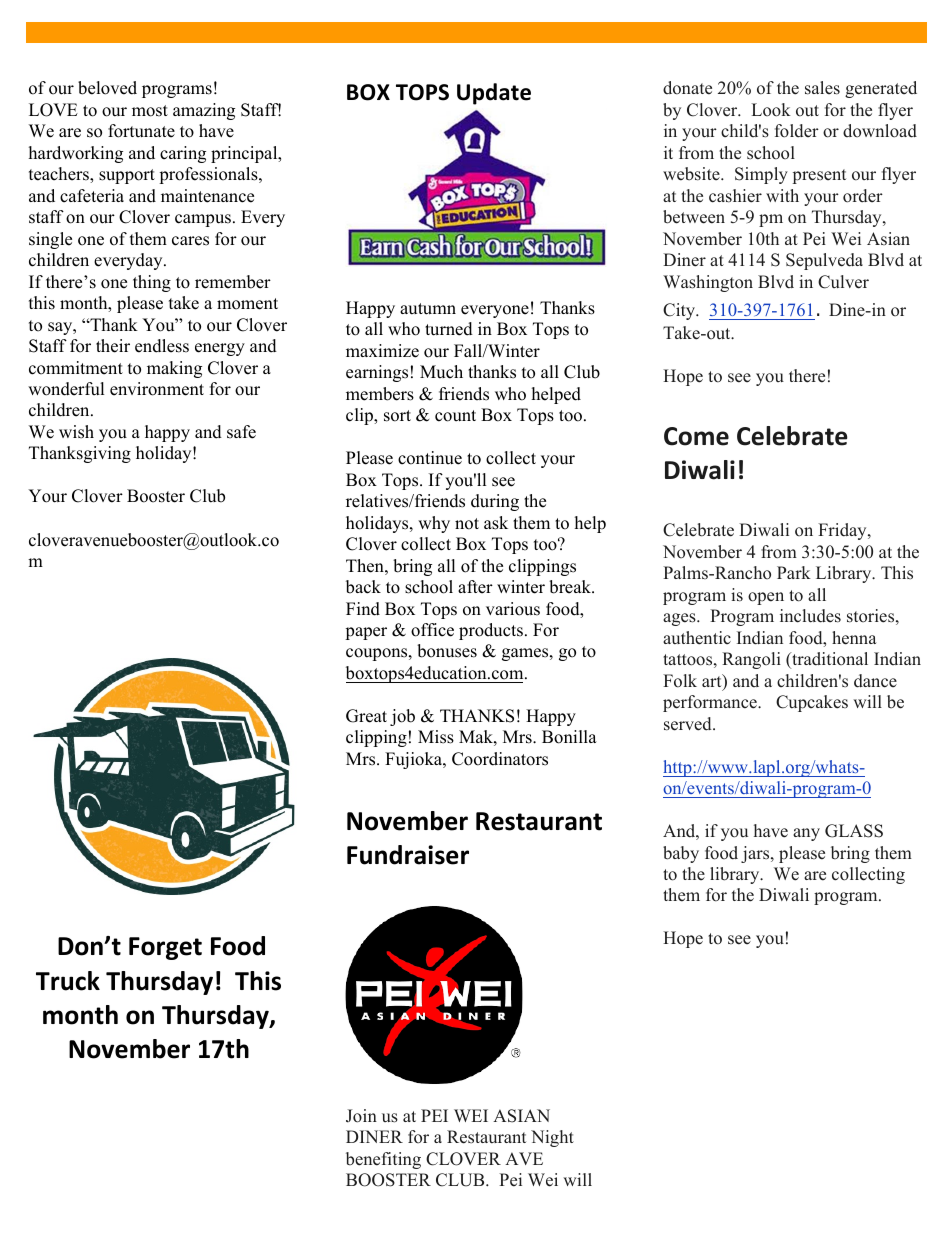 Image resolution: width=952 pixels, height=1233 pixels. I want to click on Join, so click(361, 1116).
